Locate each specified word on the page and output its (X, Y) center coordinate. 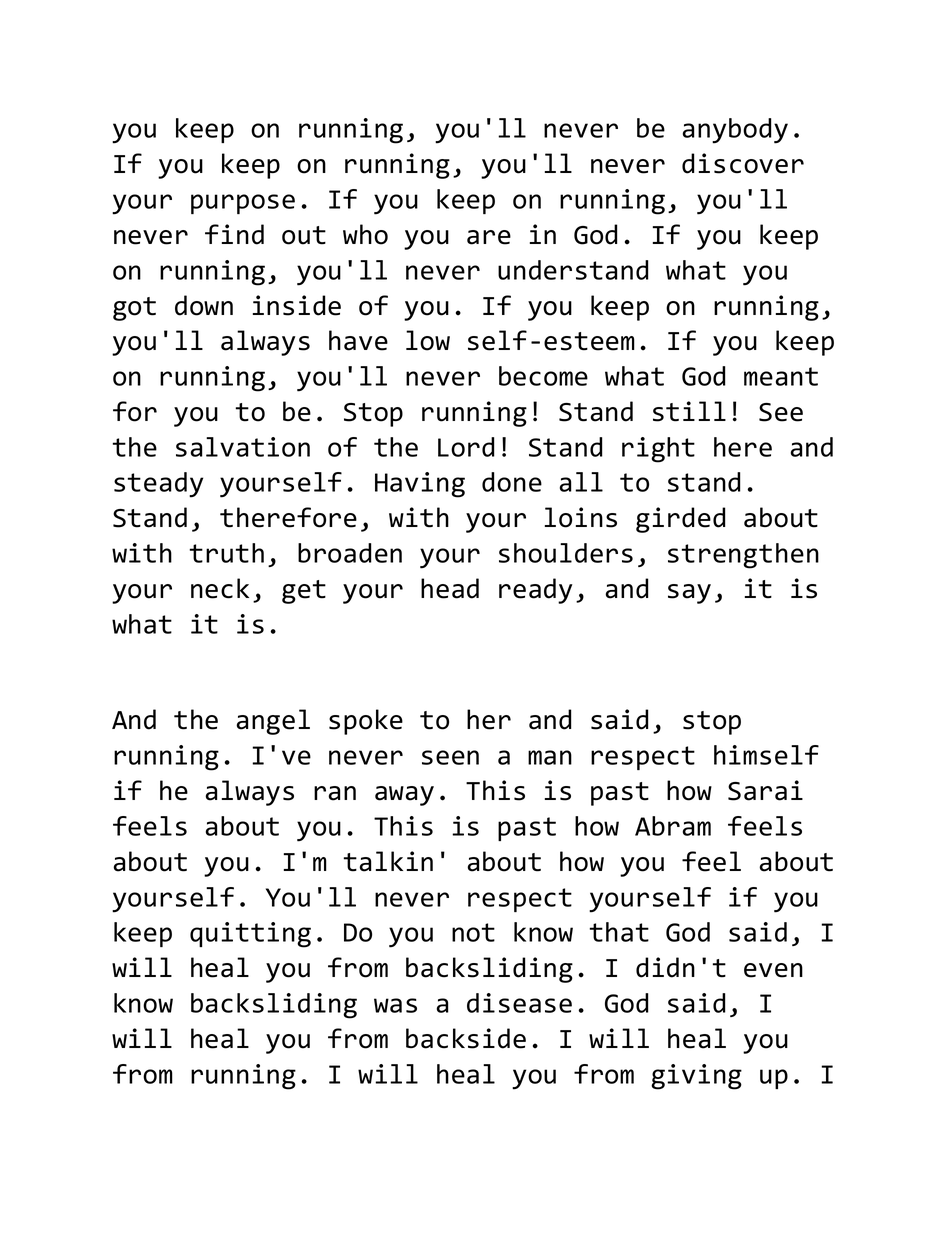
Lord (466, 447)
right (658, 450)
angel (273, 722)
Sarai (765, 790)
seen (450, 757)
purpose (243, 204)
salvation (243, 447)
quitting (250, 935)
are (489, 237)
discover (743, 163)
